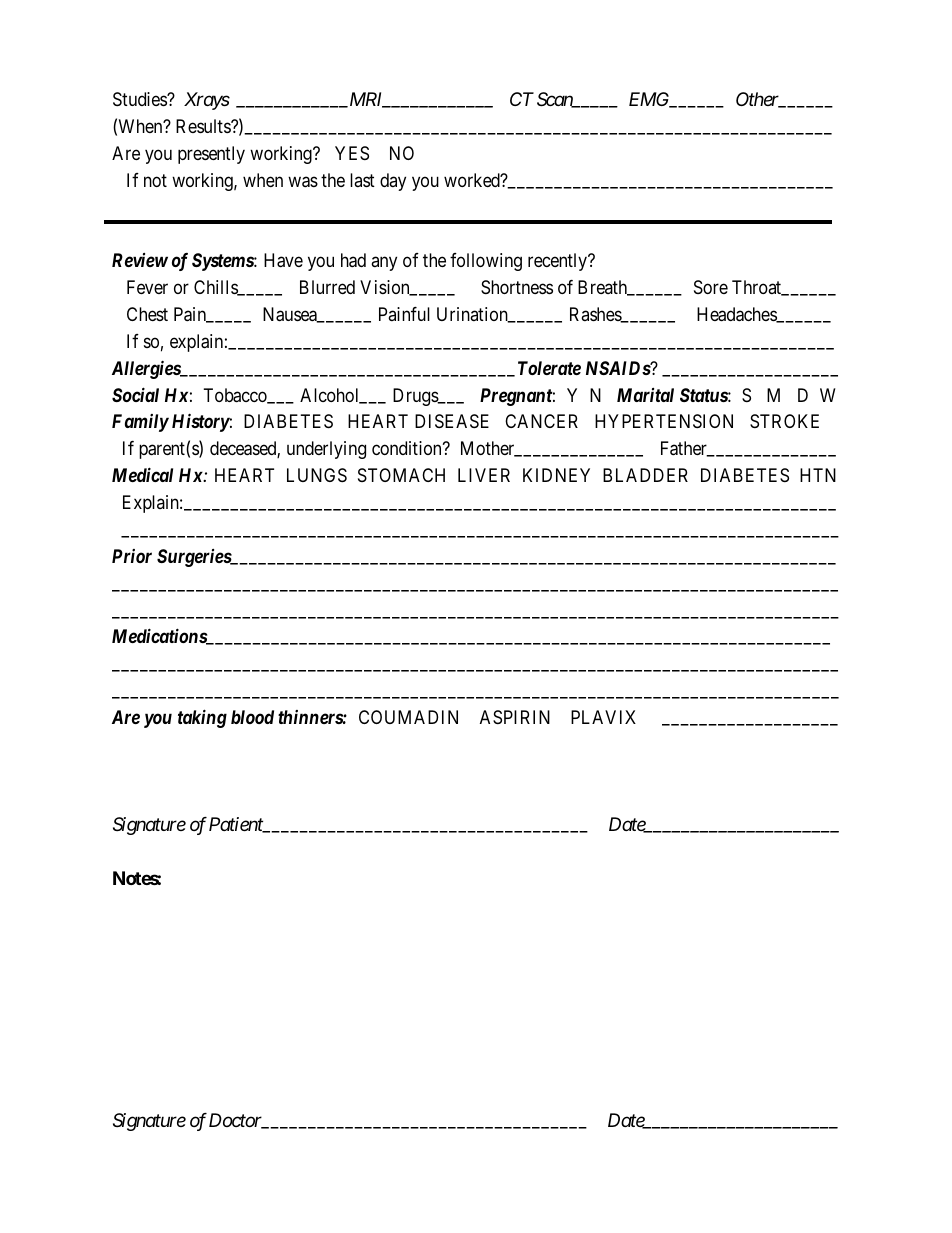  I want to click on ASPIRIN, so click(515, 717).
